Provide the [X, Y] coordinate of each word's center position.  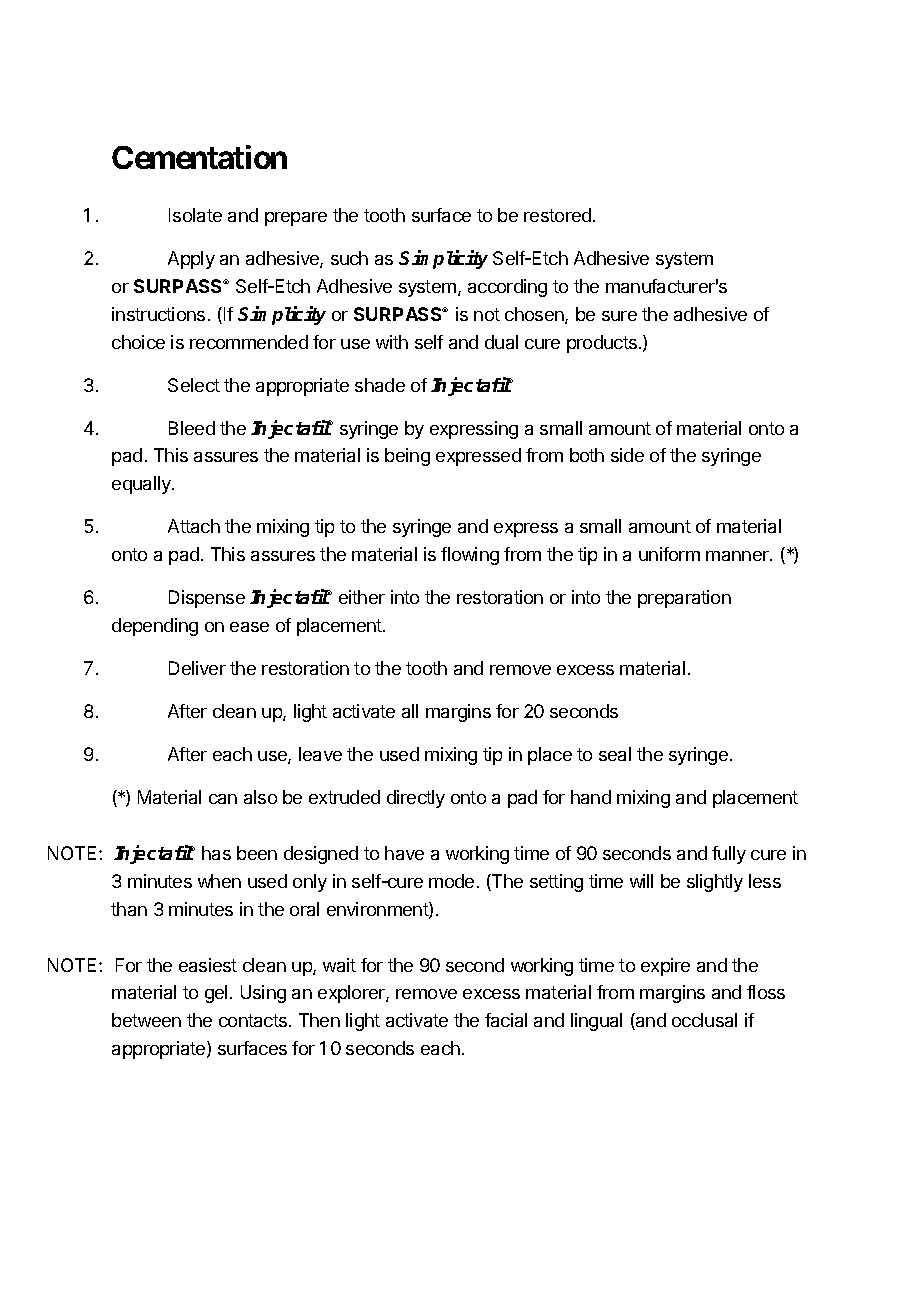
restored [557, 215]
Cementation [199, 157]
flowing [470, 556]
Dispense [207, 599]
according [507, 288]
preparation [684, 599]
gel [216, 994]
